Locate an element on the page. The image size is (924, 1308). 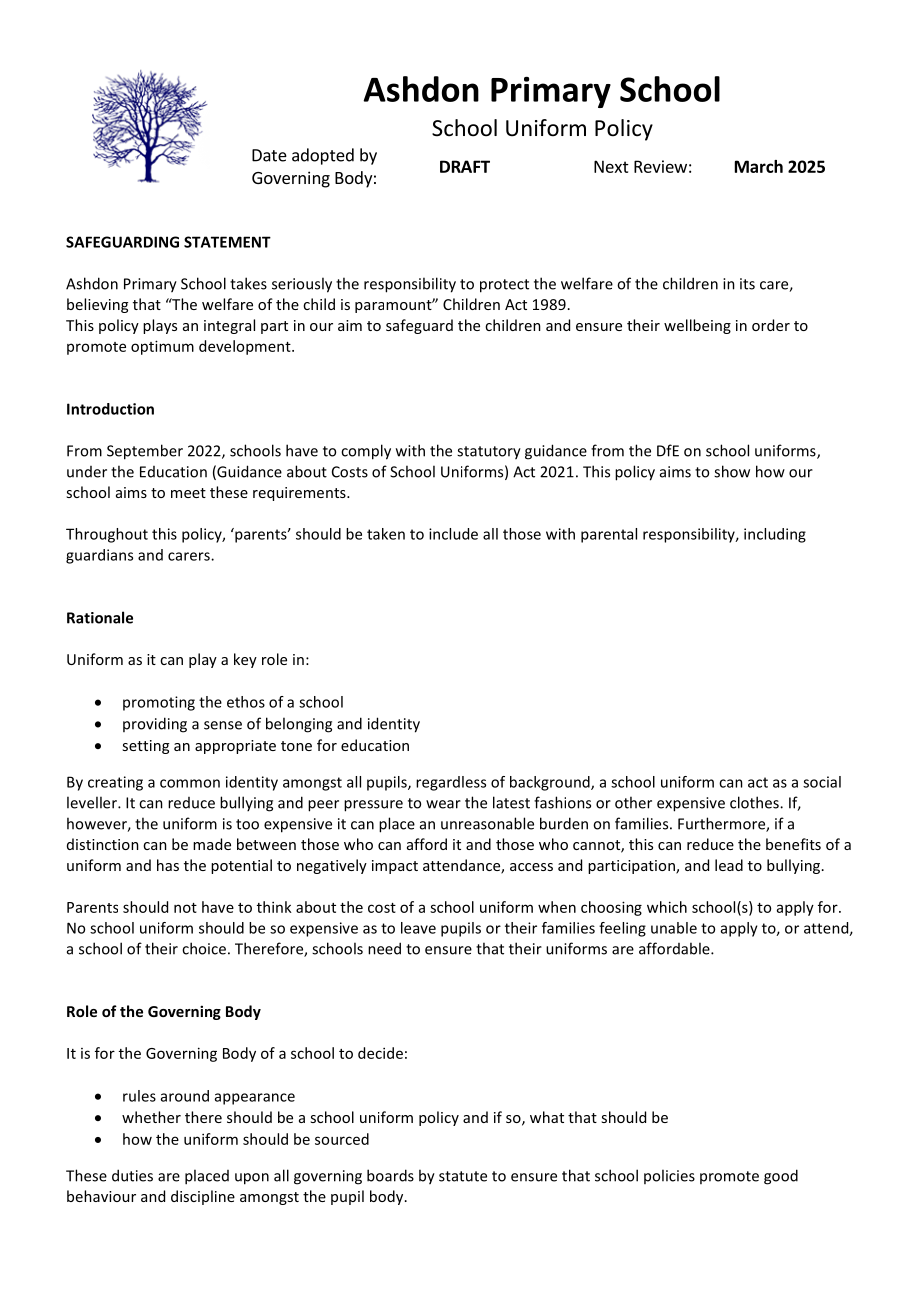
statutory is located at coordinates (489, 453).
